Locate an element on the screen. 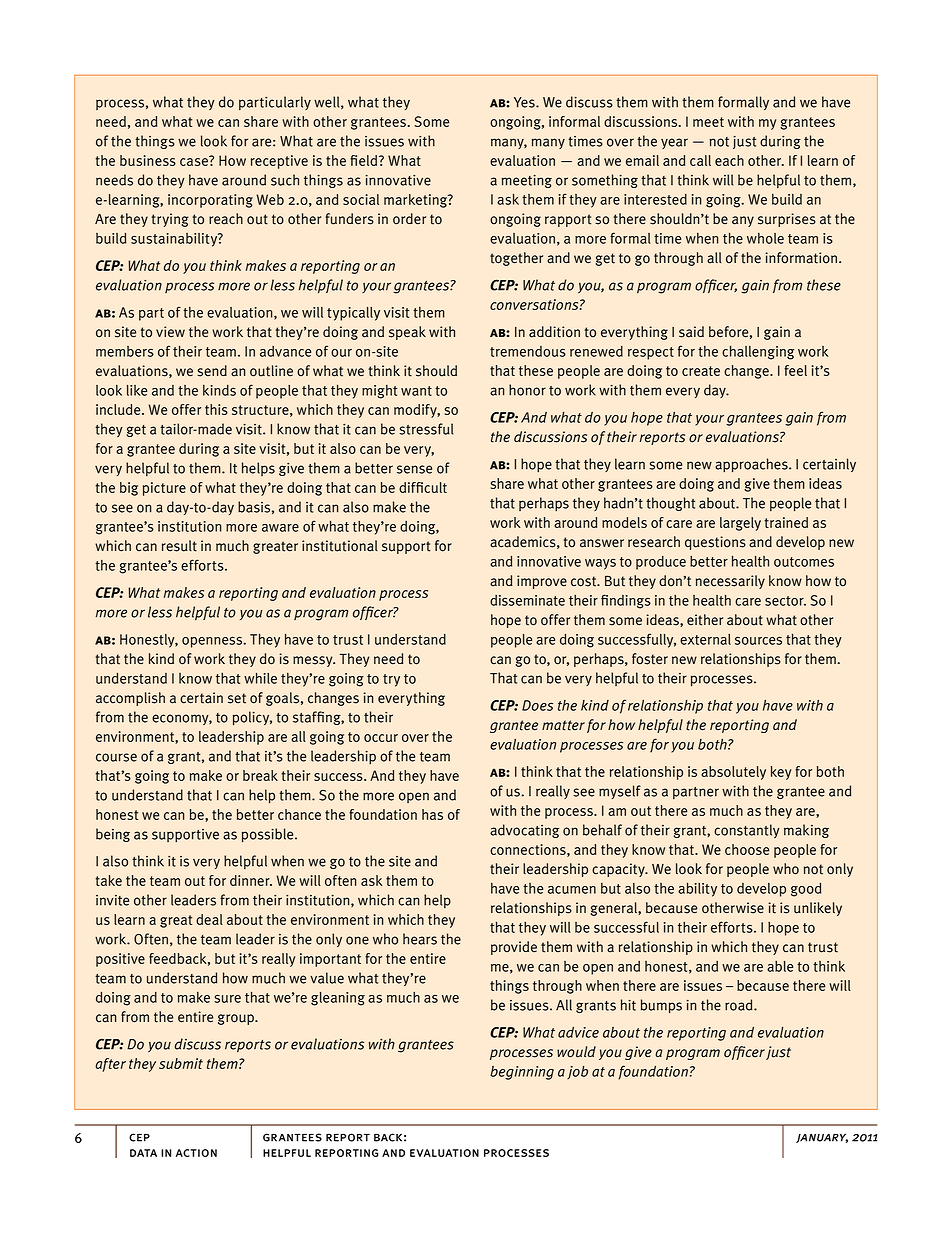  absolutely is located at coordinates (733, 773).
